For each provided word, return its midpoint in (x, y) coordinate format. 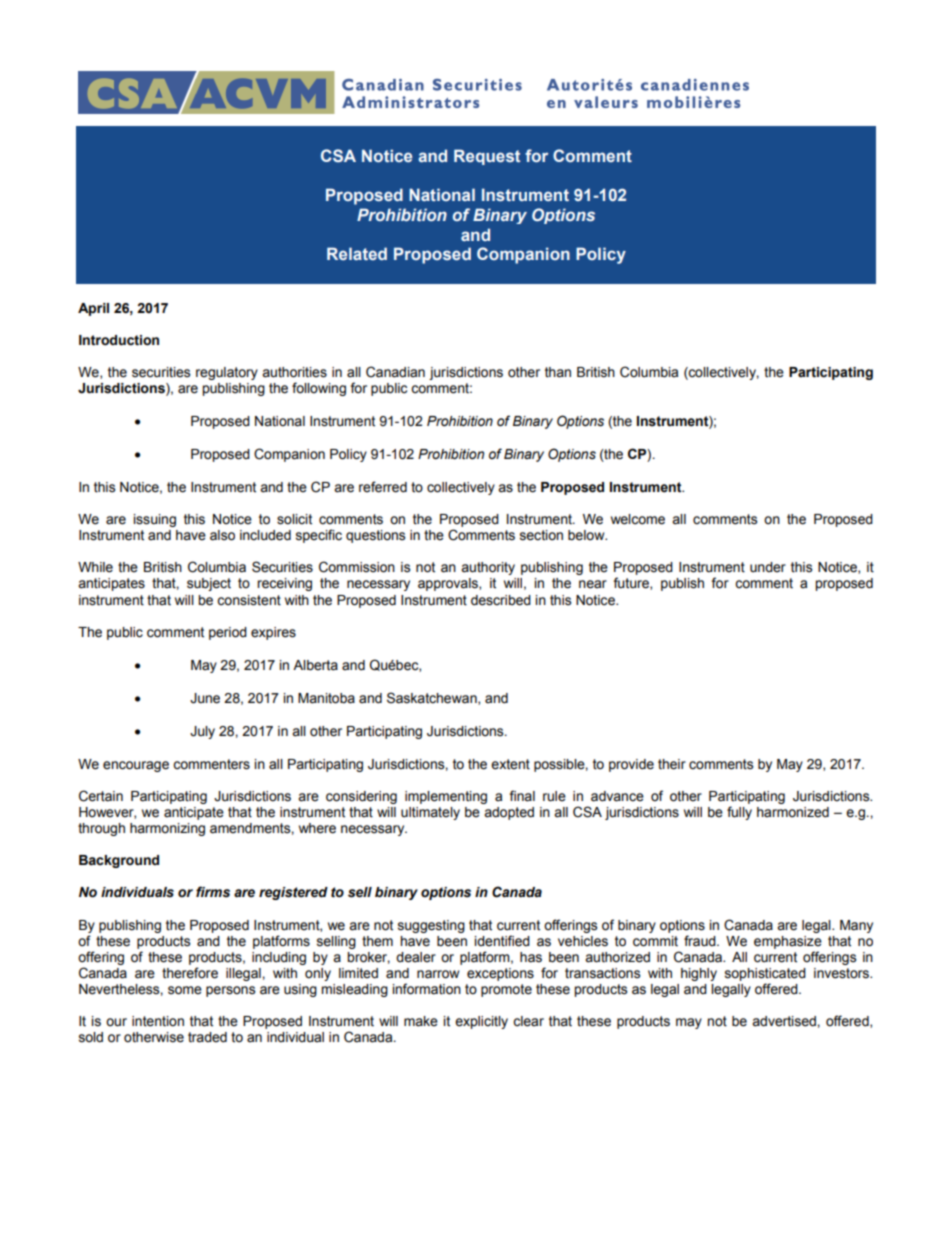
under (768, 567)
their (672, 764)
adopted (509, 813)
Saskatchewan (433, 698)
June (205, 698)
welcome (638, 519)
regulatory (227, 373)
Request (487, 157)
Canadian (395, 372)
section (541, 535)
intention (158, 1021)
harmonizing (167, 829)
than (558, 372)
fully (739, 813)
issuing (155, 520)
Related (357, 253)
